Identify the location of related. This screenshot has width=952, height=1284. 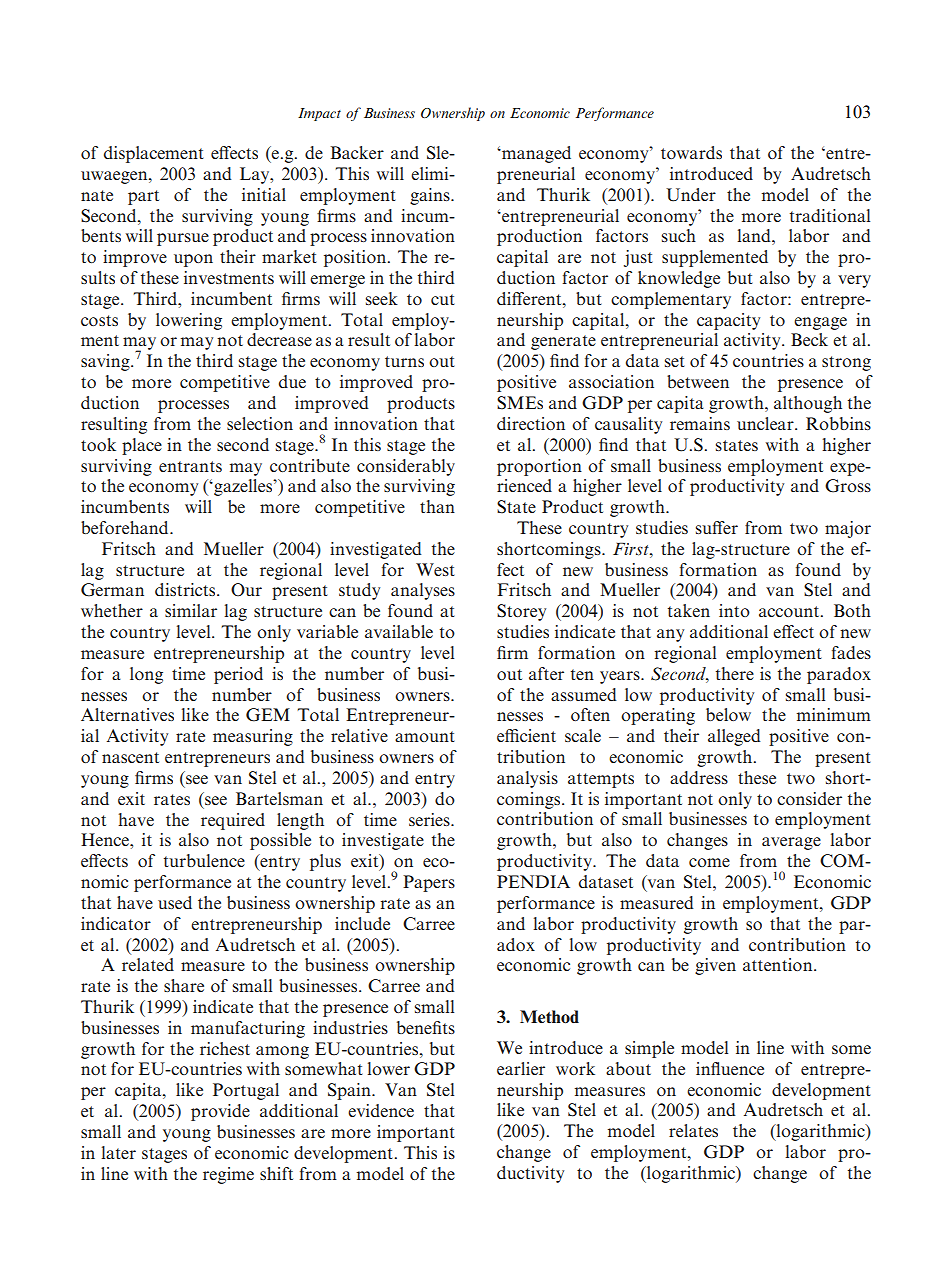
(148, 964).
